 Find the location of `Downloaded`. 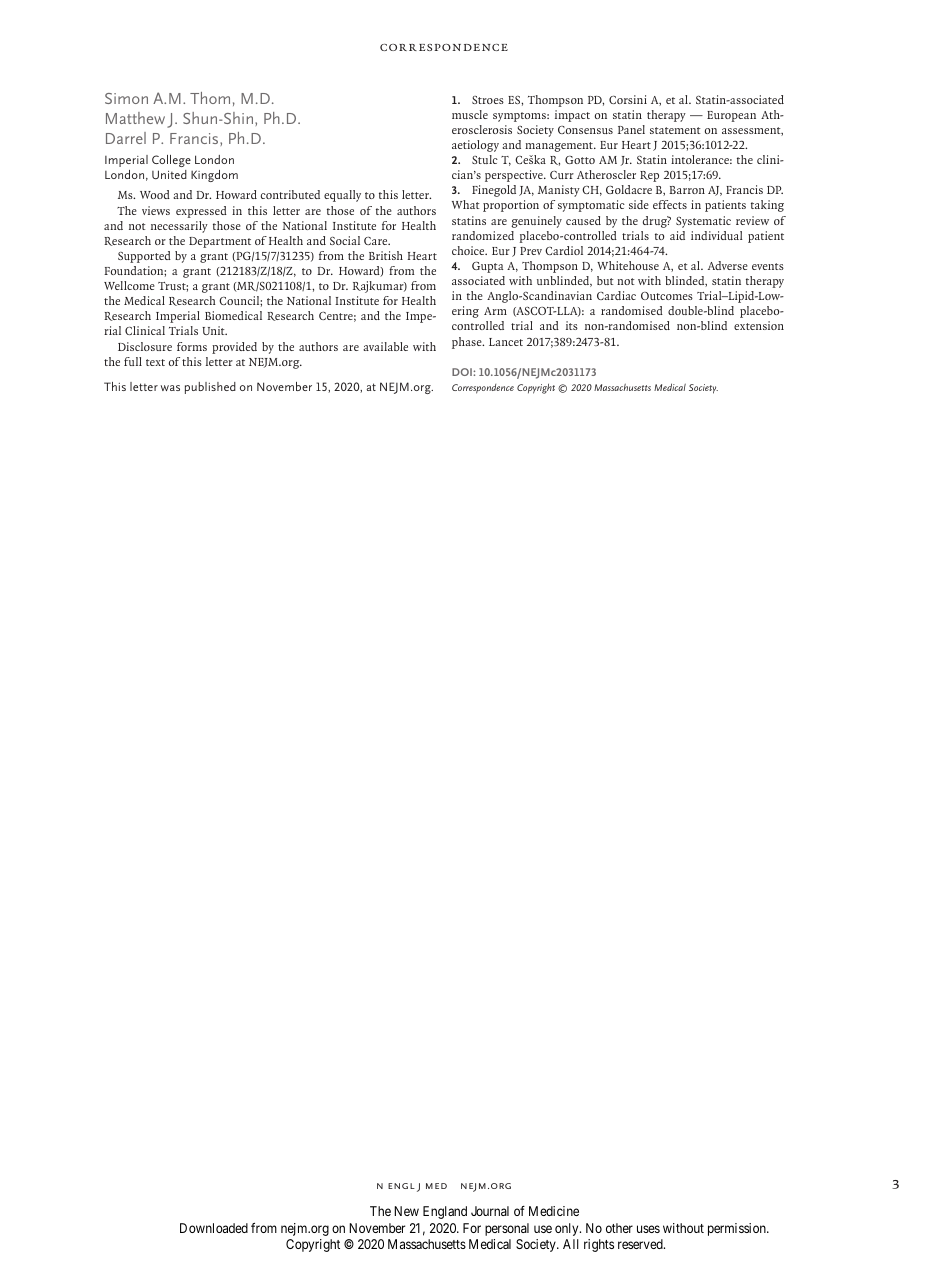

Downloaded is located at coordinates (214, 1228).
